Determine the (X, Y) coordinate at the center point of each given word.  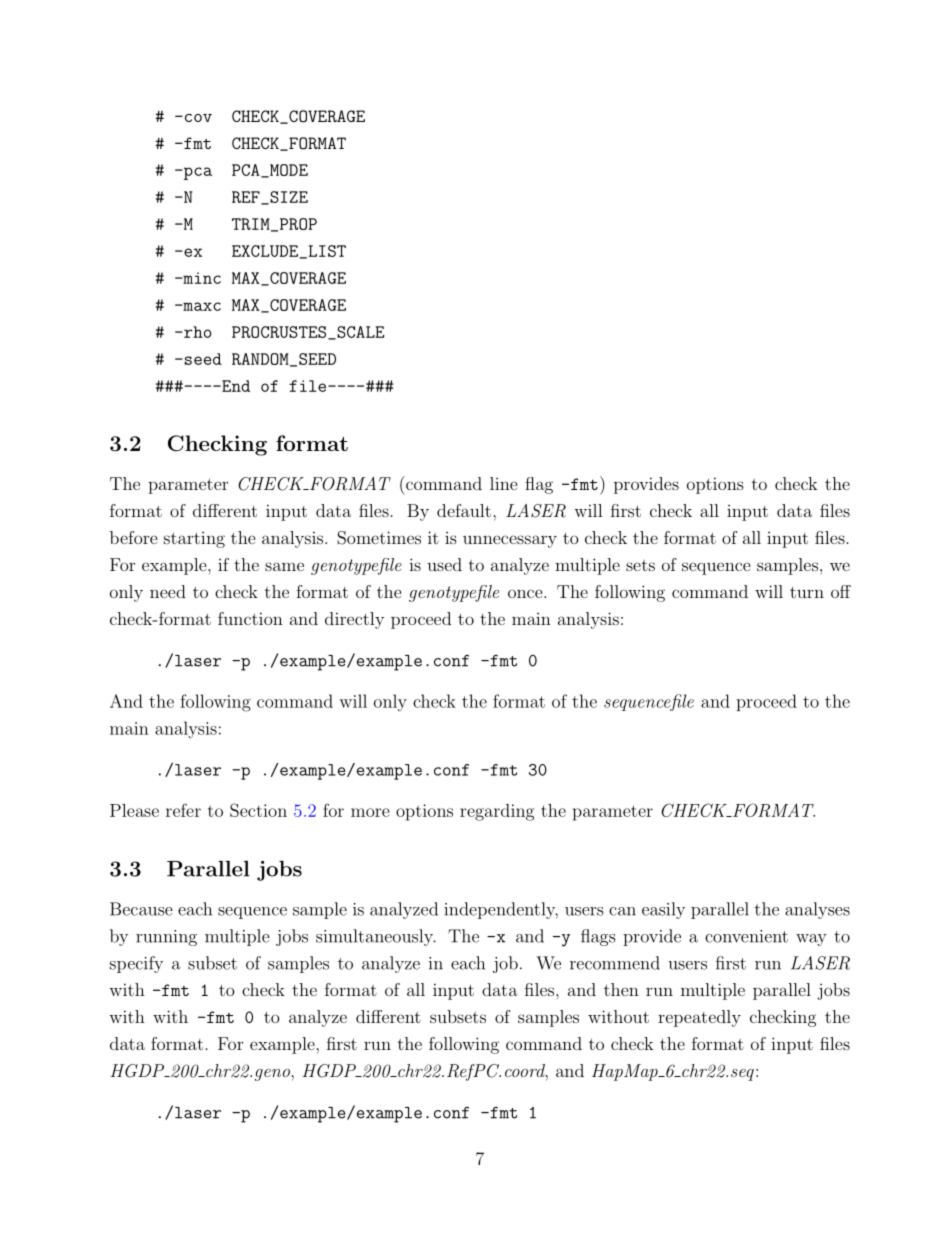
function (250, 618)
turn (807, 592)
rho (196, 332)
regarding (497, 812)
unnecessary (510, 541)
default (464, 510)
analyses (817, 910)
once (526, 593)
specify (136, 964)
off (841, 591)
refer (183, 810)
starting (194, 540)
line (504, 483)
